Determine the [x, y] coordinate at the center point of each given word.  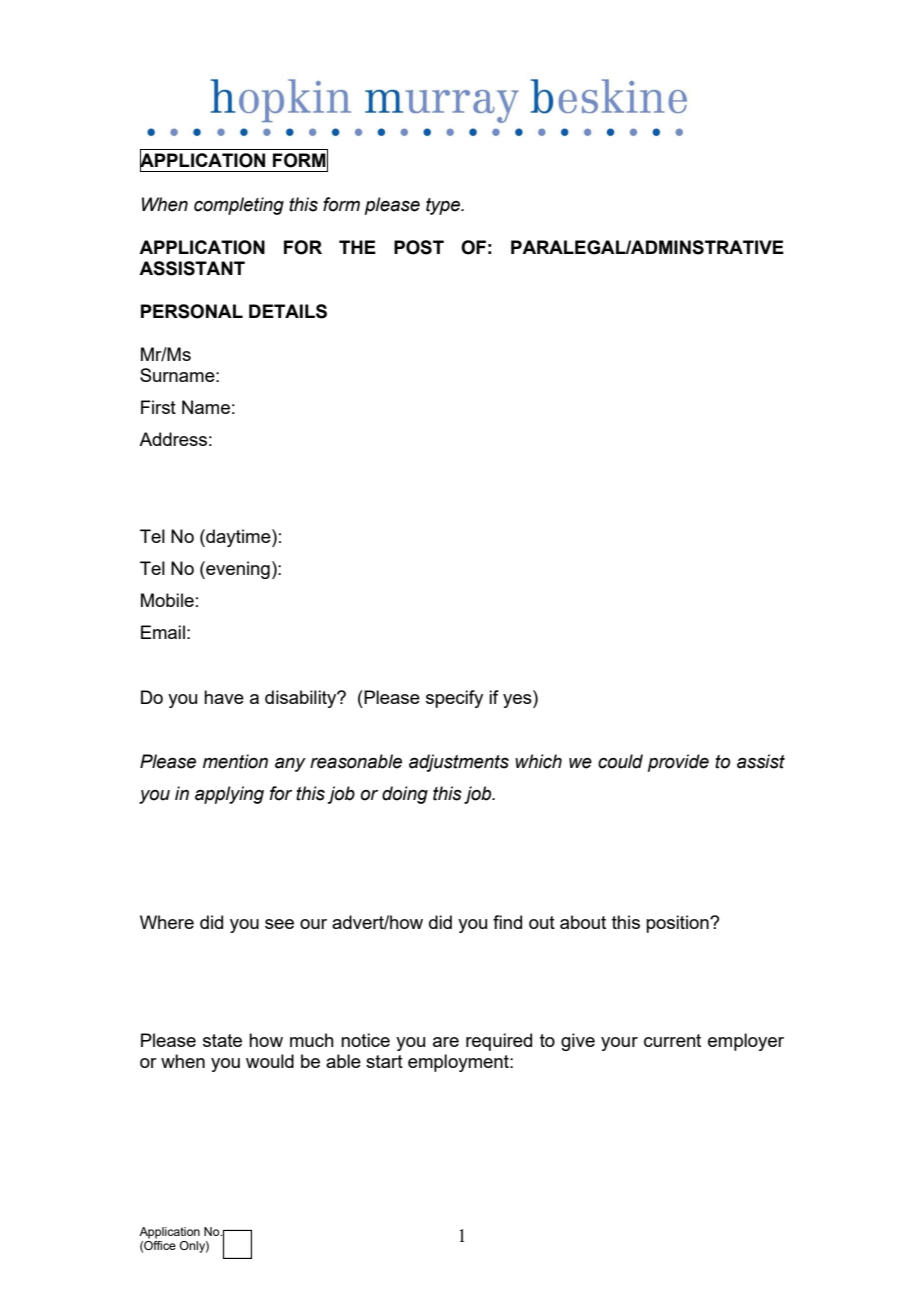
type [444, 206]
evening [237, 570]
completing [239, 206]
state [222, 1040]
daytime [238, 538]
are [446, 1042]
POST [419, 247]
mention [235, 761]
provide [678, 763]
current [672, 1040]
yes [518, 699]
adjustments [459, 763]
